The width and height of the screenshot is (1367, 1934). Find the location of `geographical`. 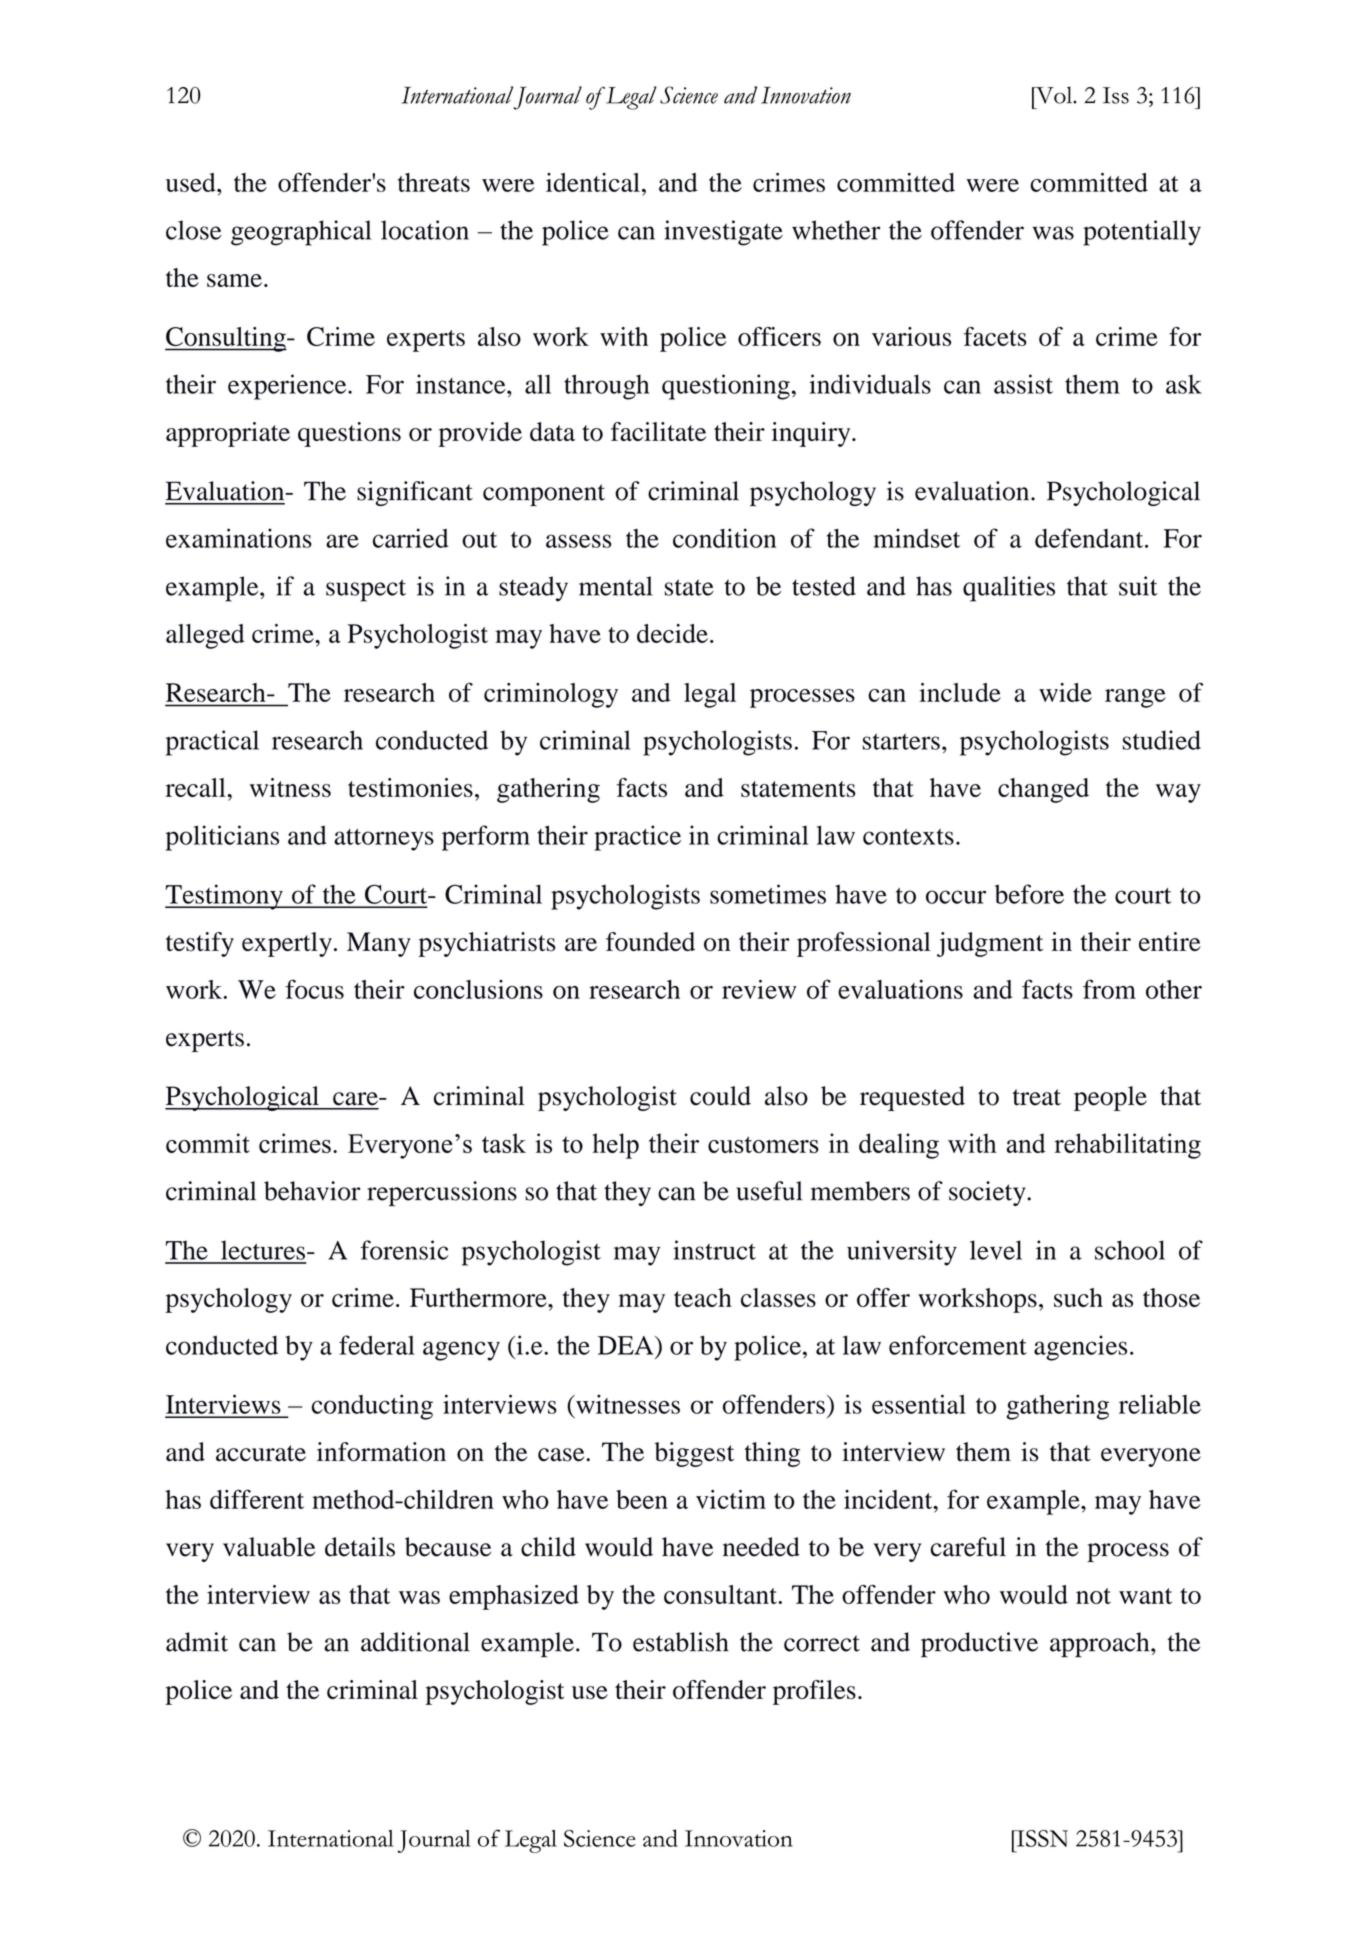

geographical is located at coordinates (301, 233).
